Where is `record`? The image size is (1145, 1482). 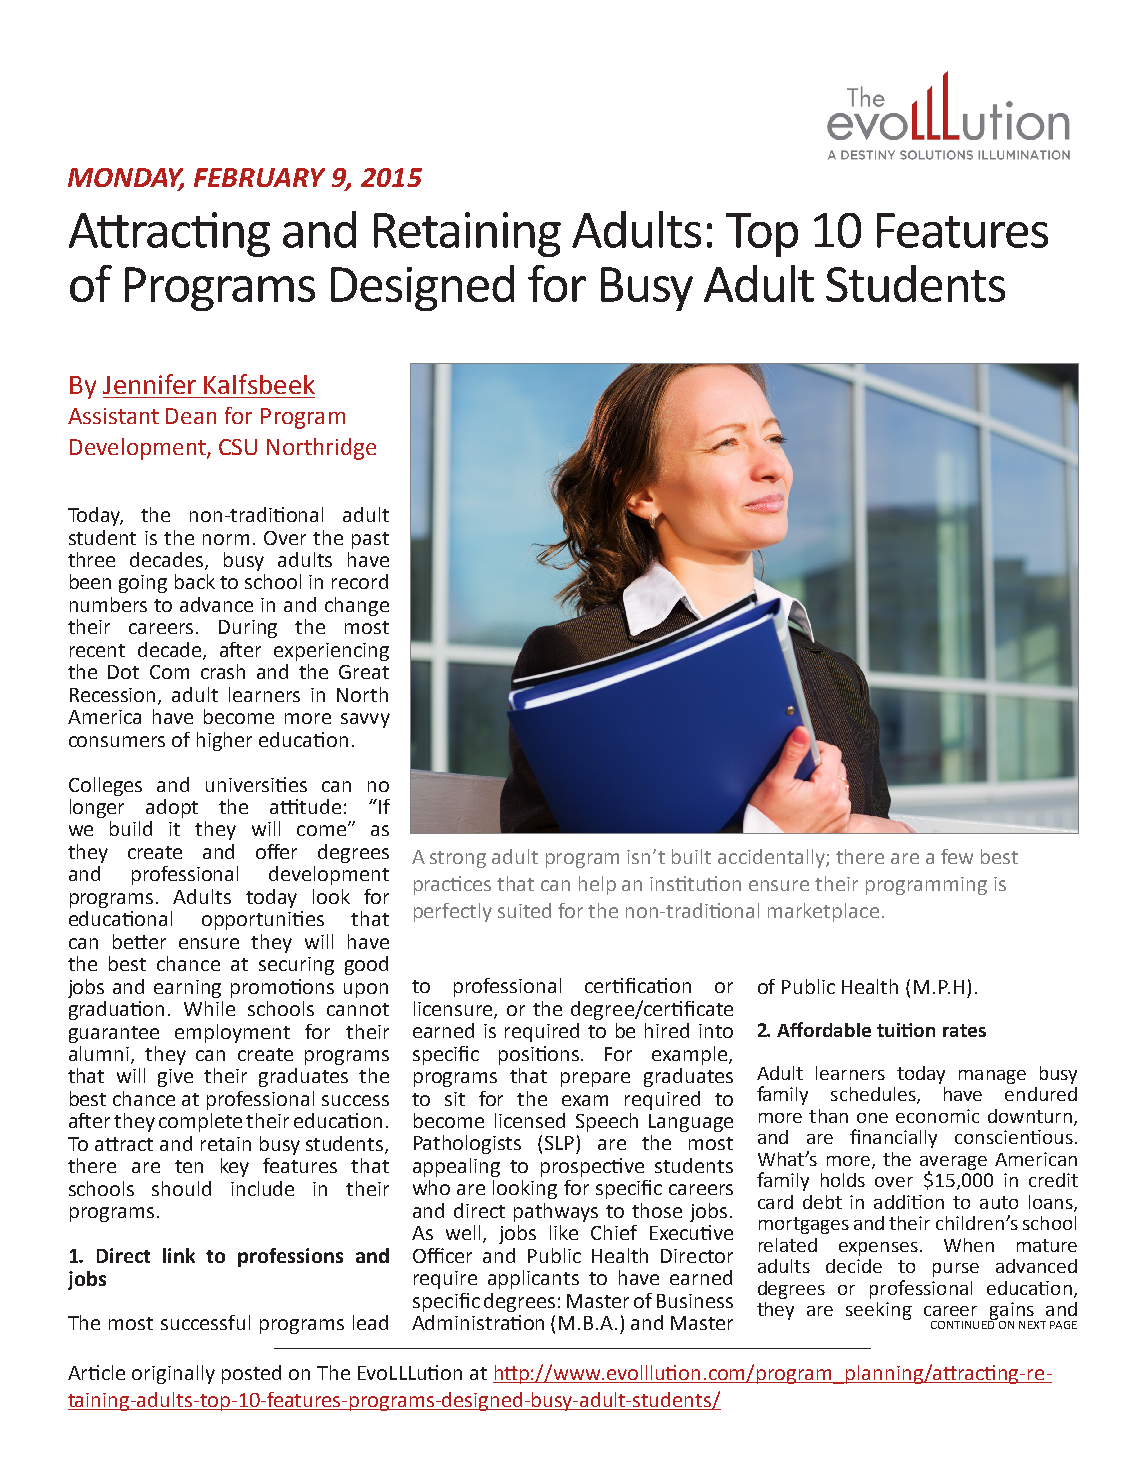 record is located at coordinates (360, 581).
